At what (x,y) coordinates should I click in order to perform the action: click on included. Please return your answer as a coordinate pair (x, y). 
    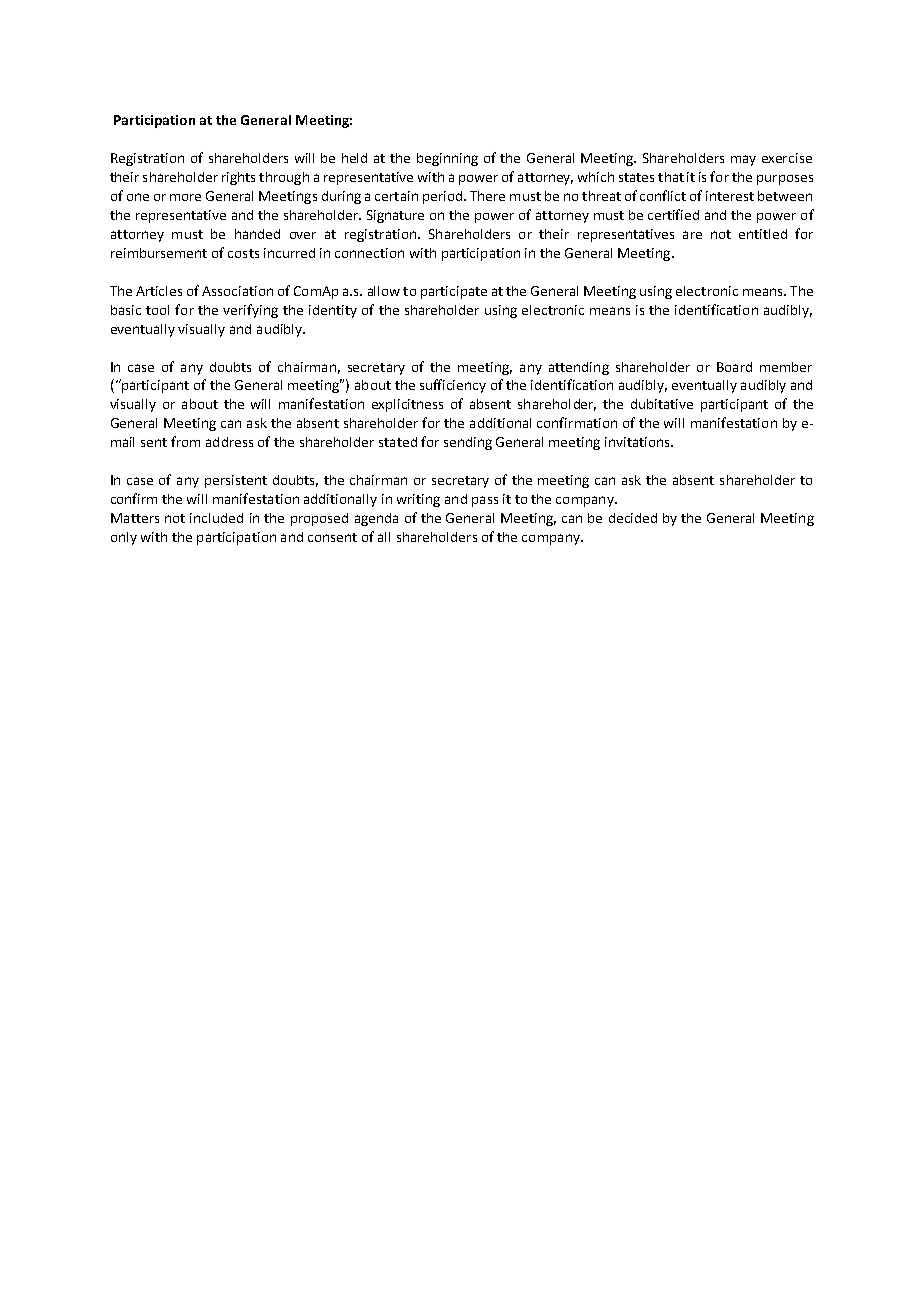
    Looking at the image, I should click on (216, 518).
